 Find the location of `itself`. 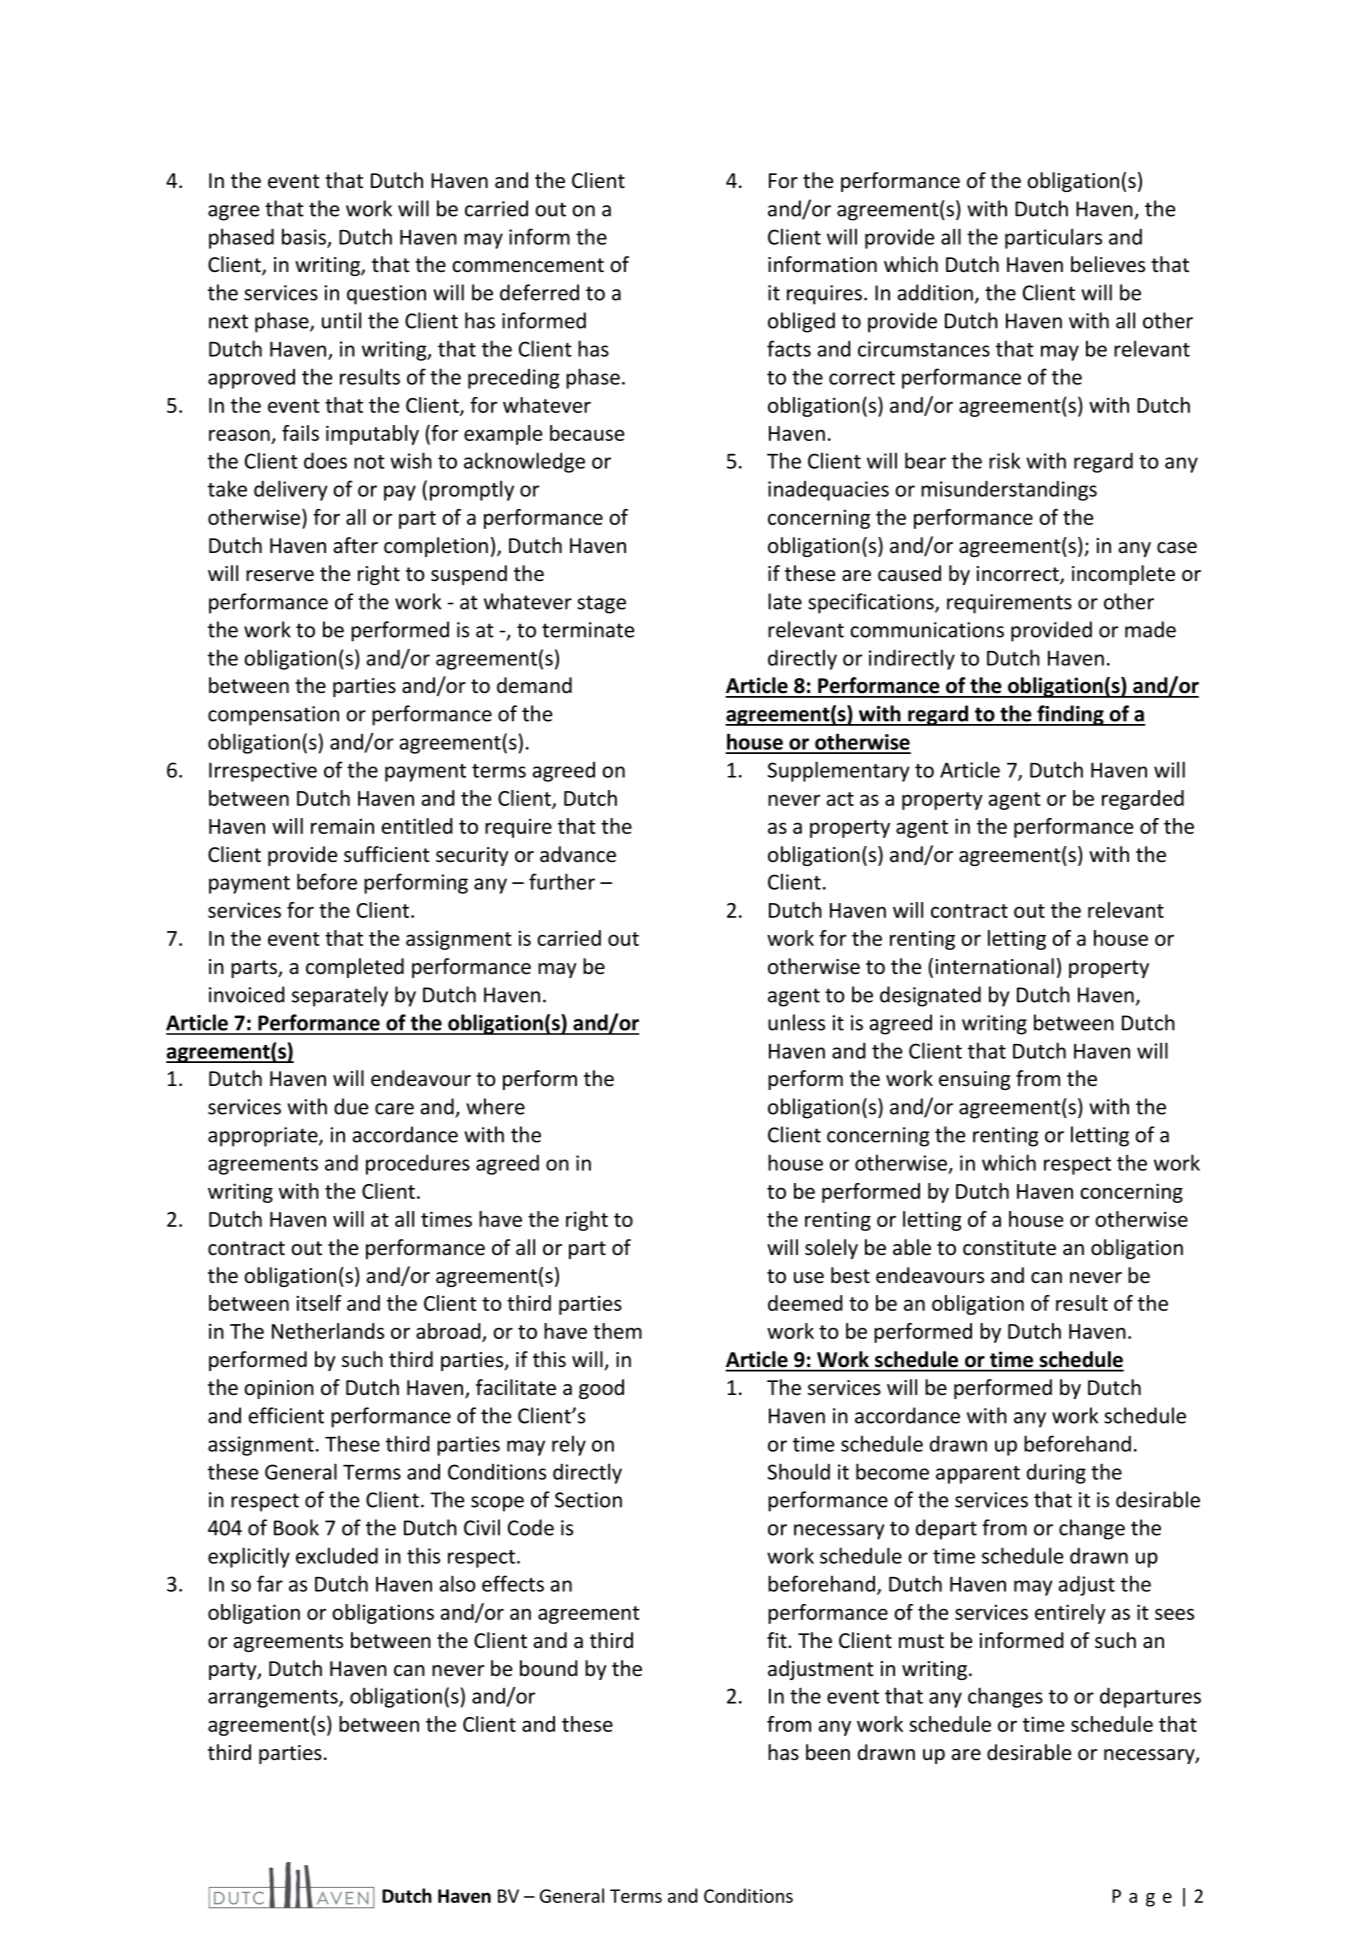

itself is located at coordinates (319, 1303).
